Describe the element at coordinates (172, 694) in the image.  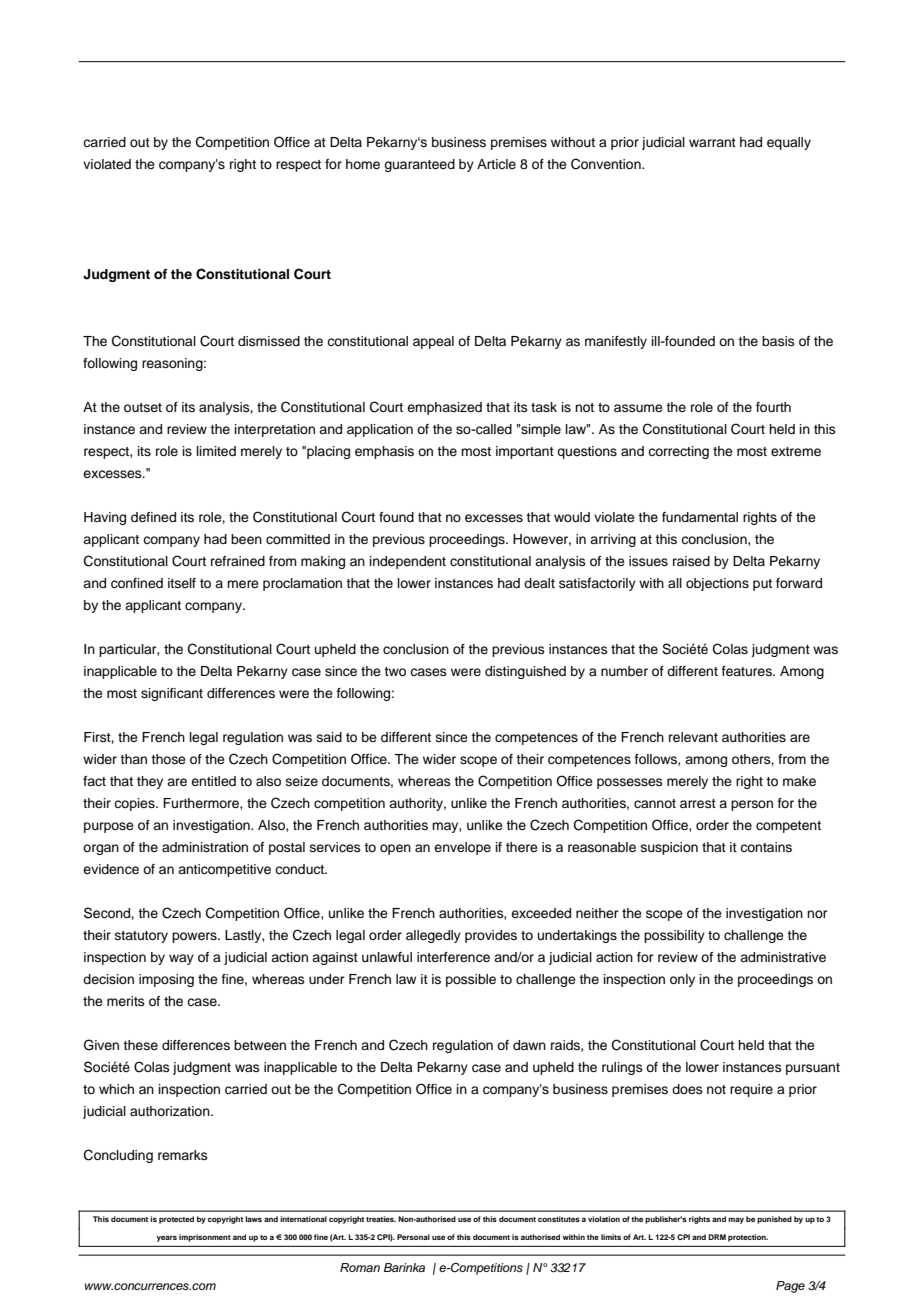
I see `significant` at that location.
